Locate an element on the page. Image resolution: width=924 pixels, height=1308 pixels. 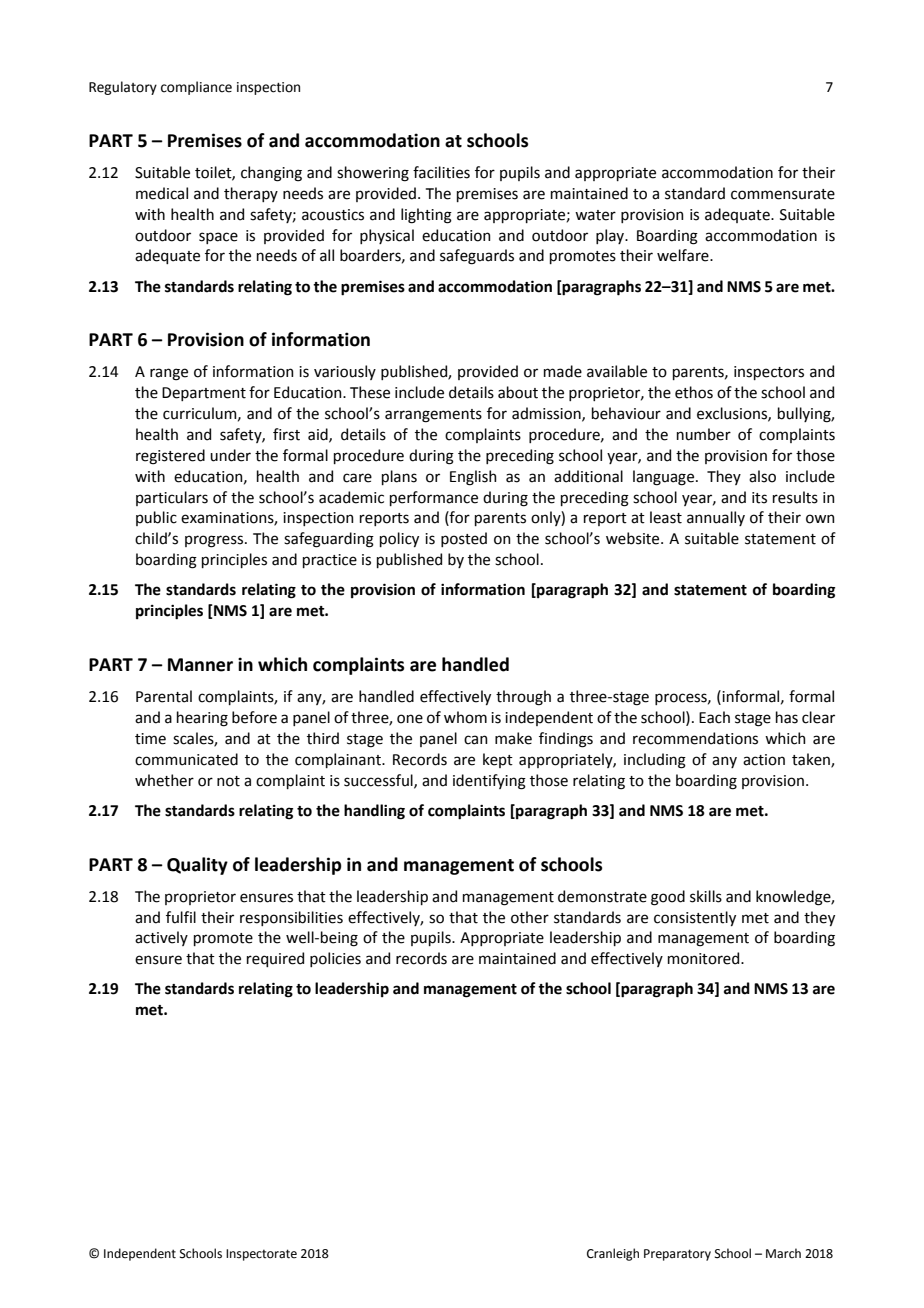
required is located at coordinates (275, 959).
